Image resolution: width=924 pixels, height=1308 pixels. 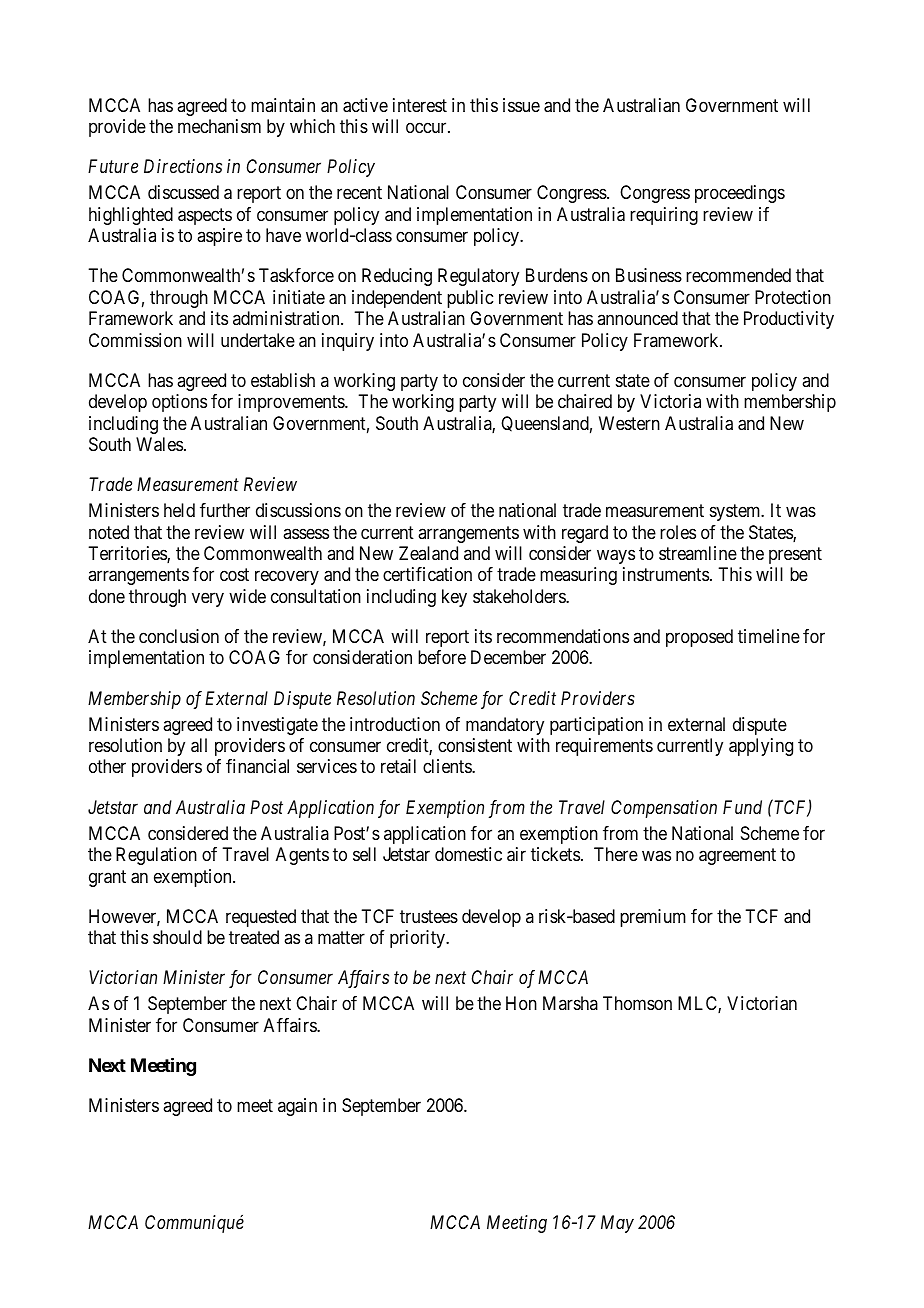 I want to click on conclusion, so click(x=179, y=636).
